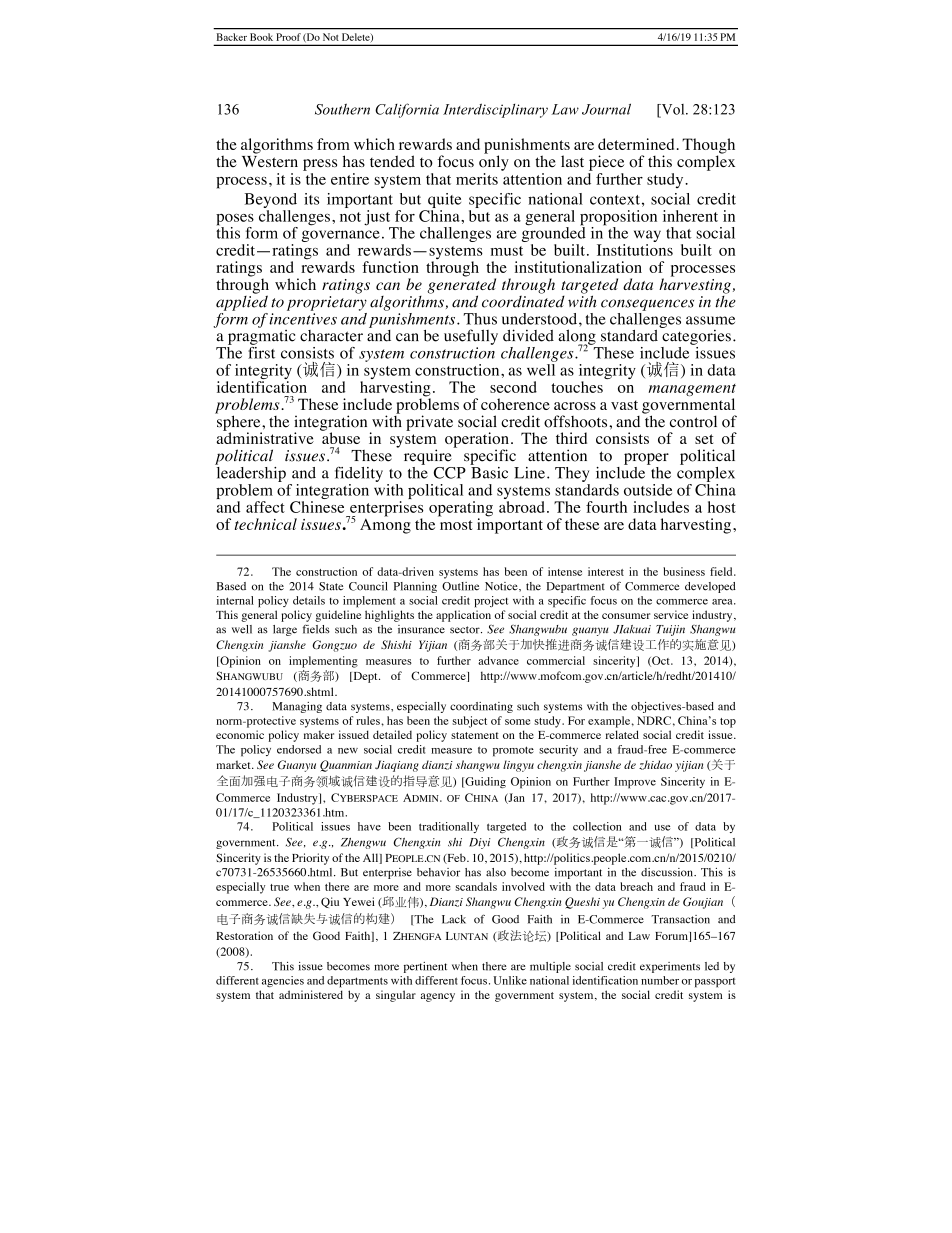  What do you see at coordinates (283, 981) in the document?
I see `agencies` at bounding box center [283, 981].
